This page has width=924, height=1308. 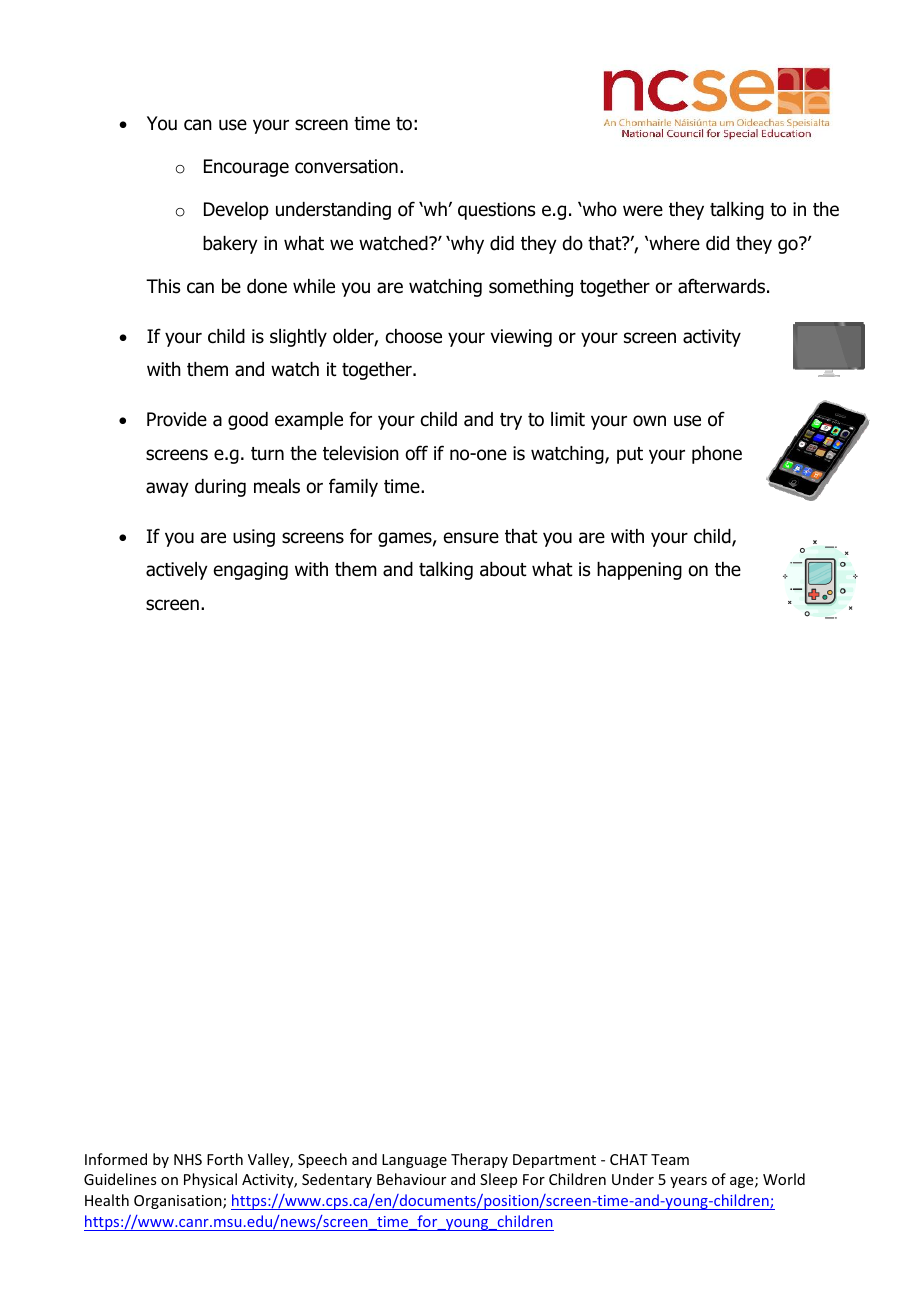 I want to click on about, so click(x=503, y=569).
